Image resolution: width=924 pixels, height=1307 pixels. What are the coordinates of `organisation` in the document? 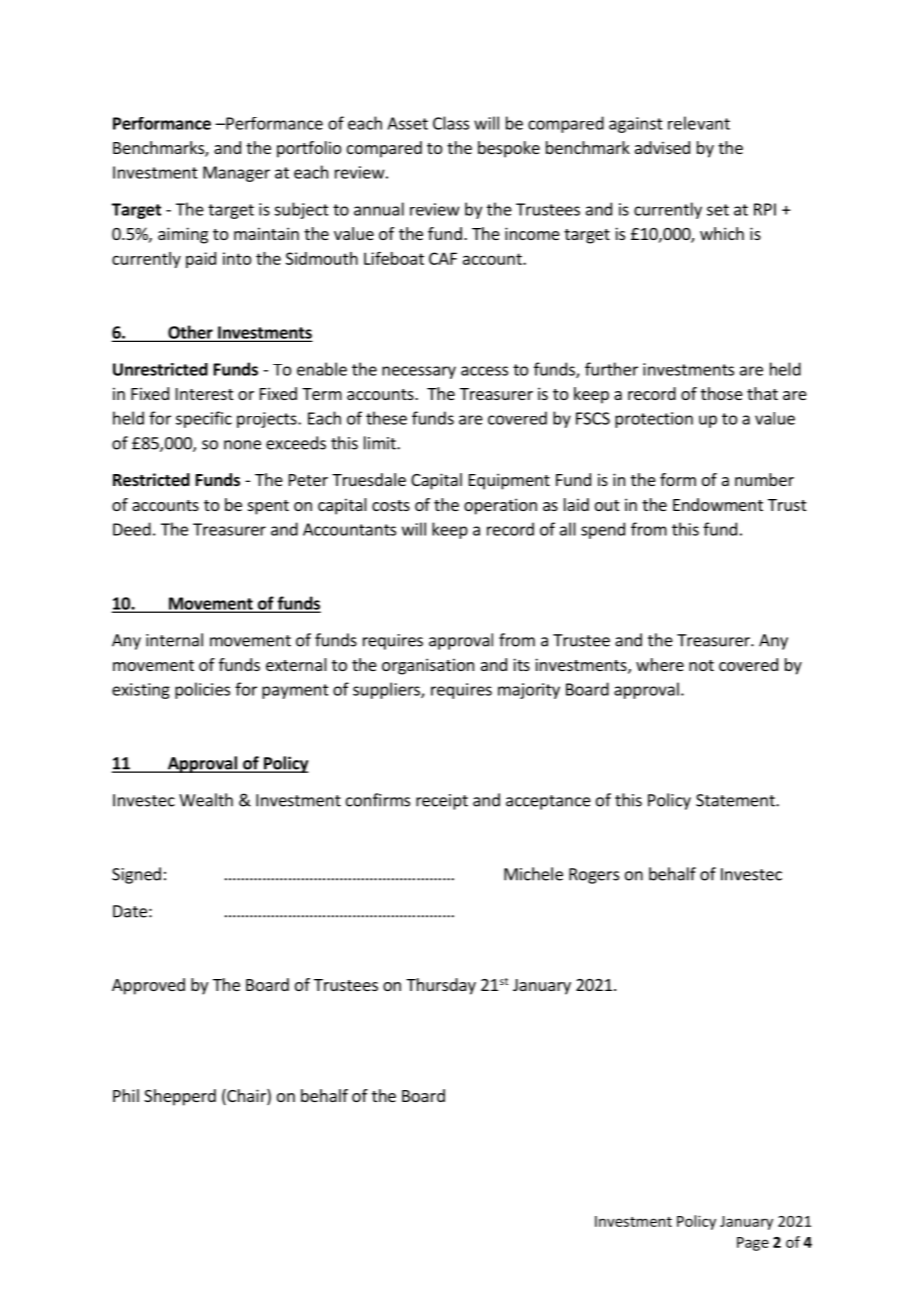 It's located at (428, 666).
